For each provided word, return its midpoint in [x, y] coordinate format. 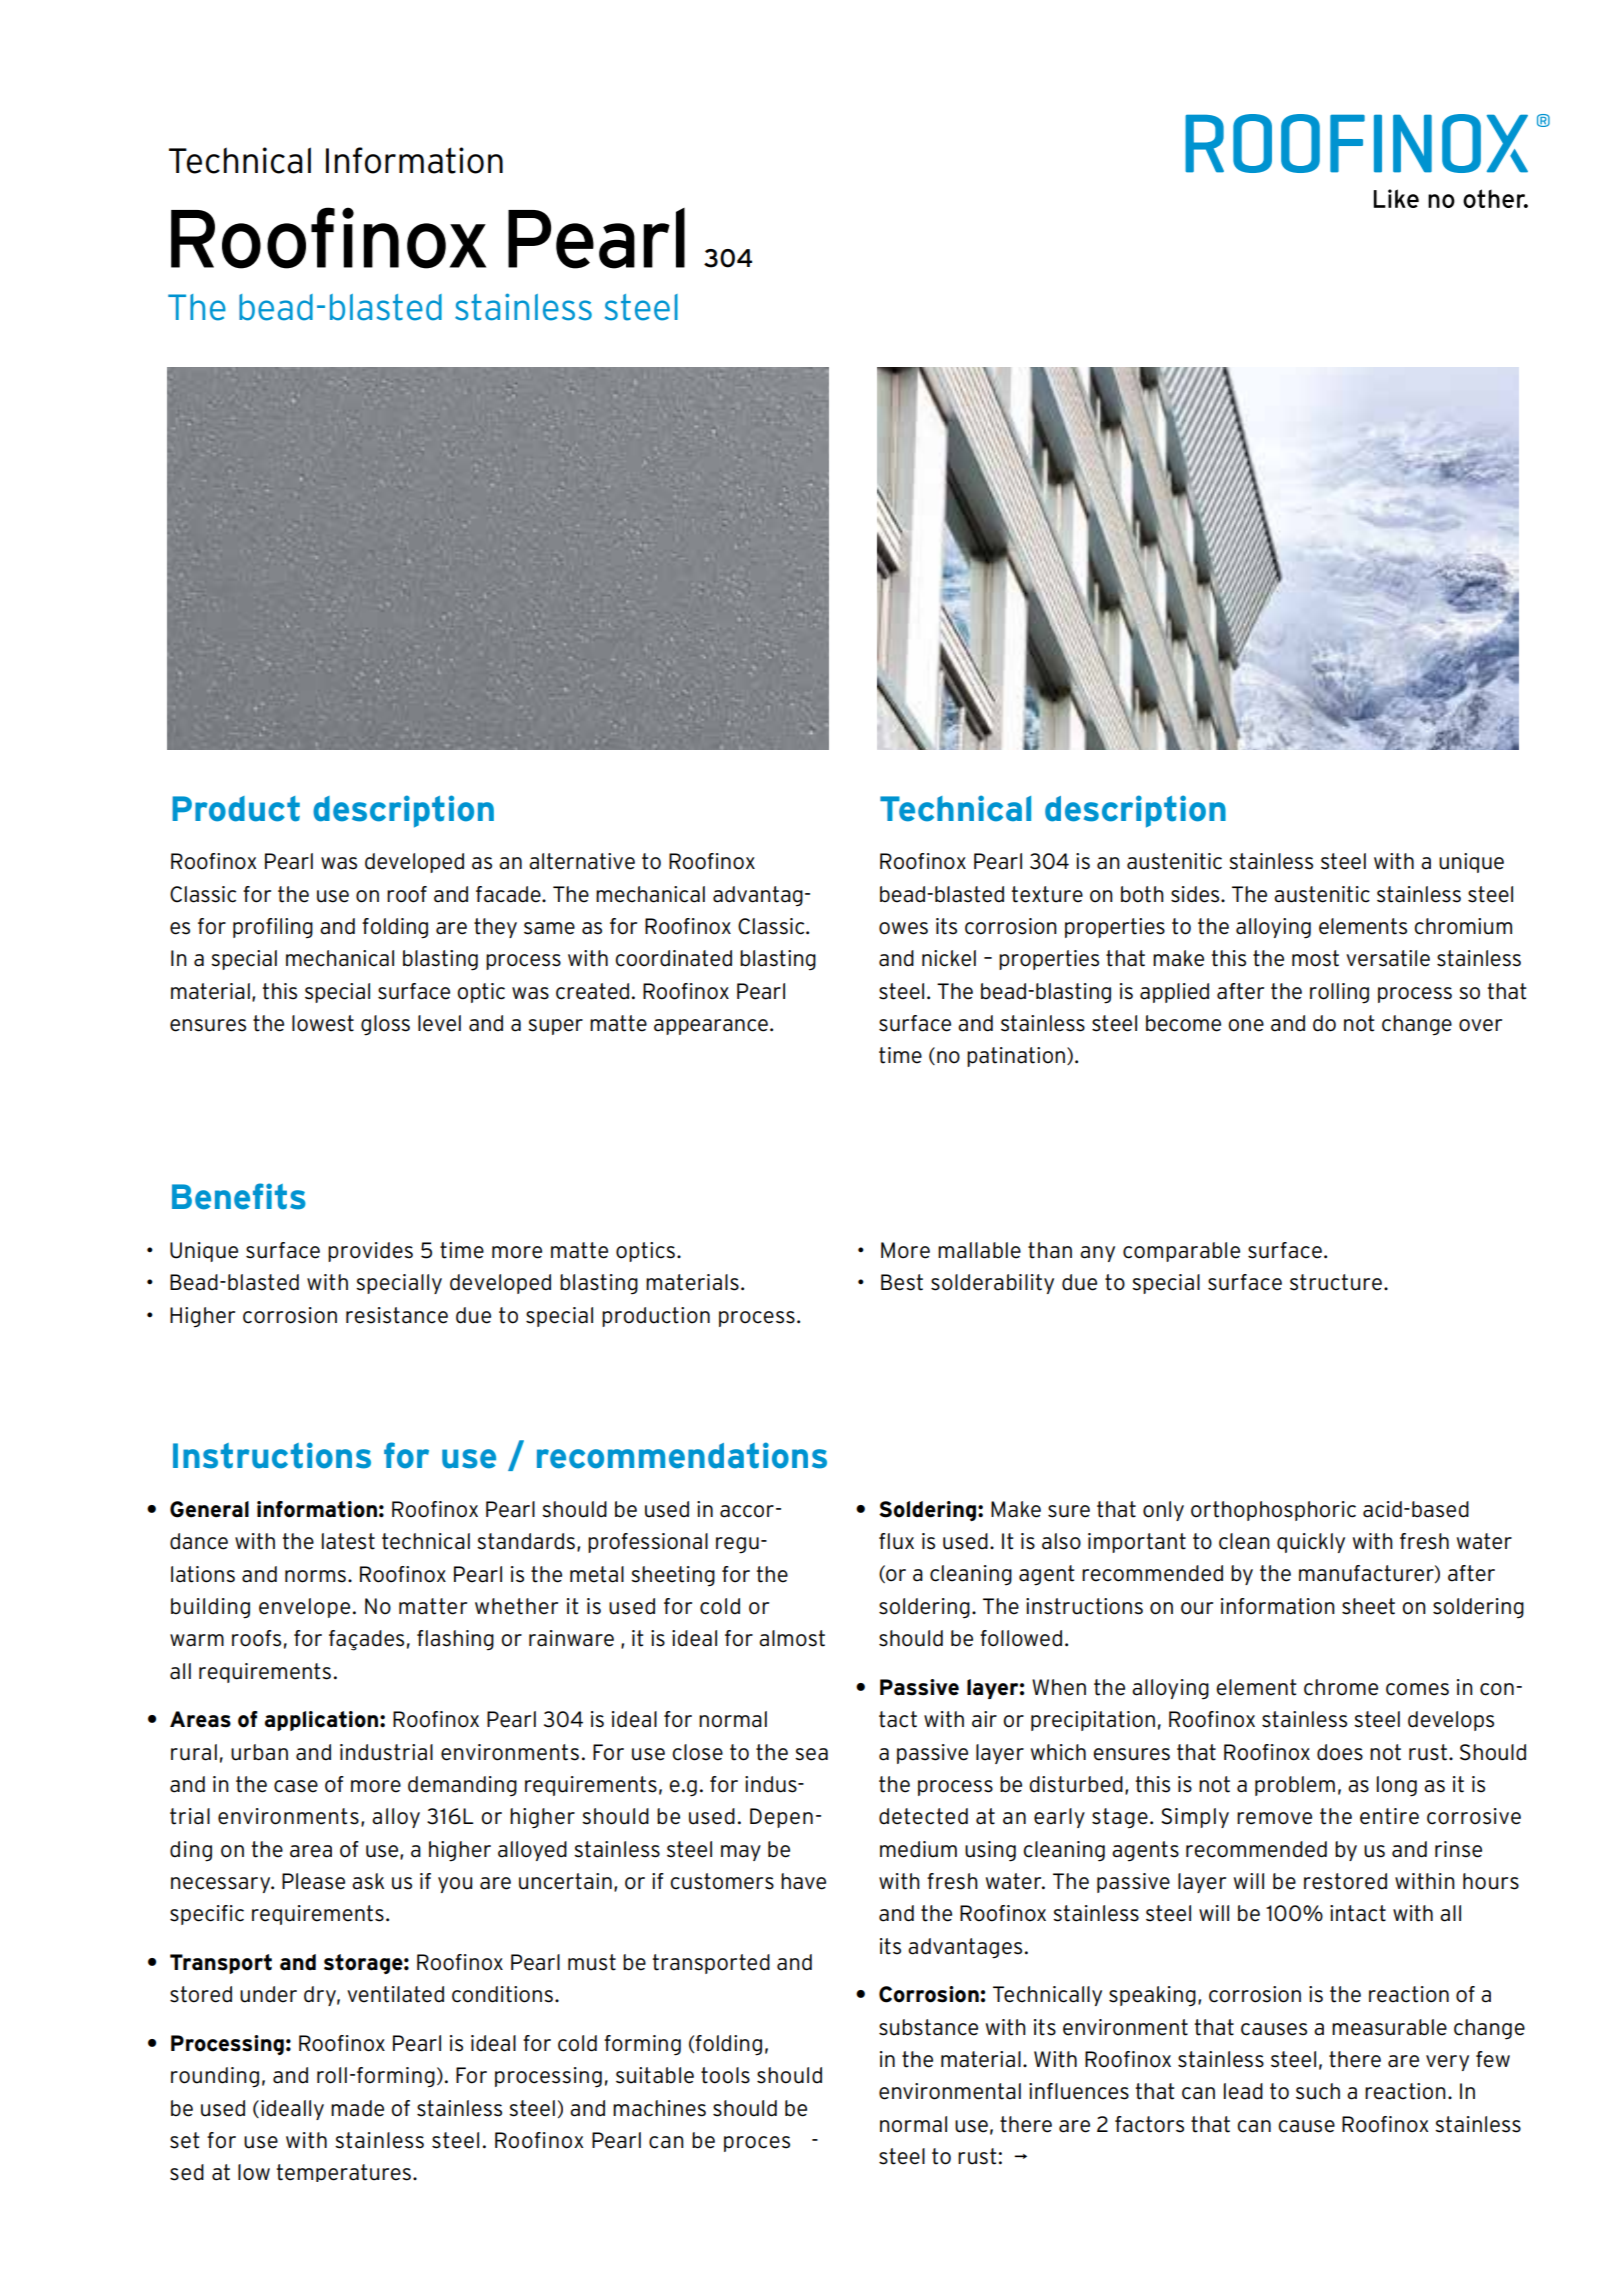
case [296, 1786]
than [1050, 1250]
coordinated [673, 958]
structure [1336, 1282]
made [357, 2108]
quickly [1311, 1543]
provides [370, 1252]
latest [348, 1541]
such [1318, 2091]
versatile [1388, 958]
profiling [273, 928]
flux [896, 1541]
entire [1389, 1816]
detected [923, 1816]
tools [725, 2075]
